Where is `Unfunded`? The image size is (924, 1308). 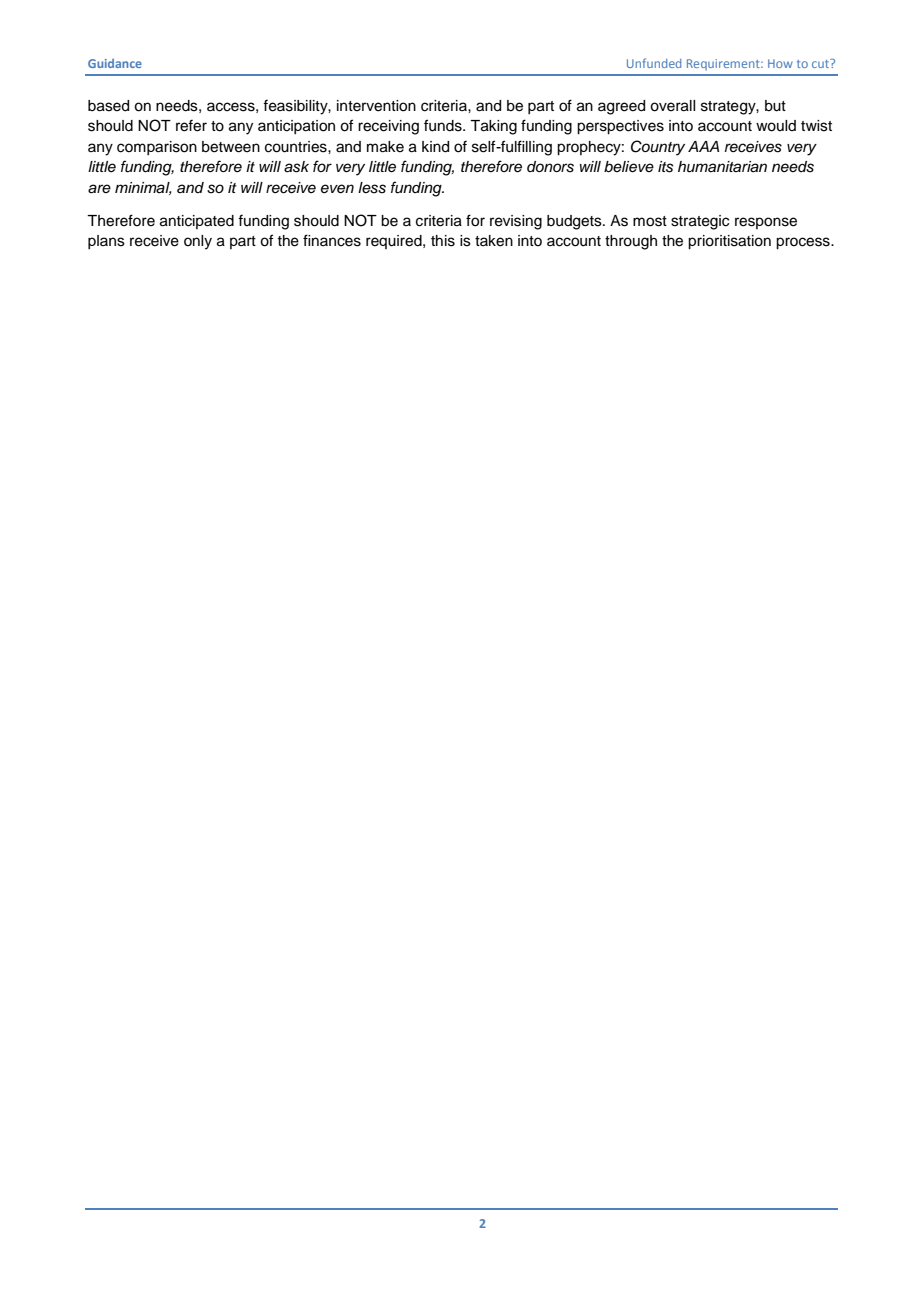
Unfunded is located at coordinates (654, 63).
